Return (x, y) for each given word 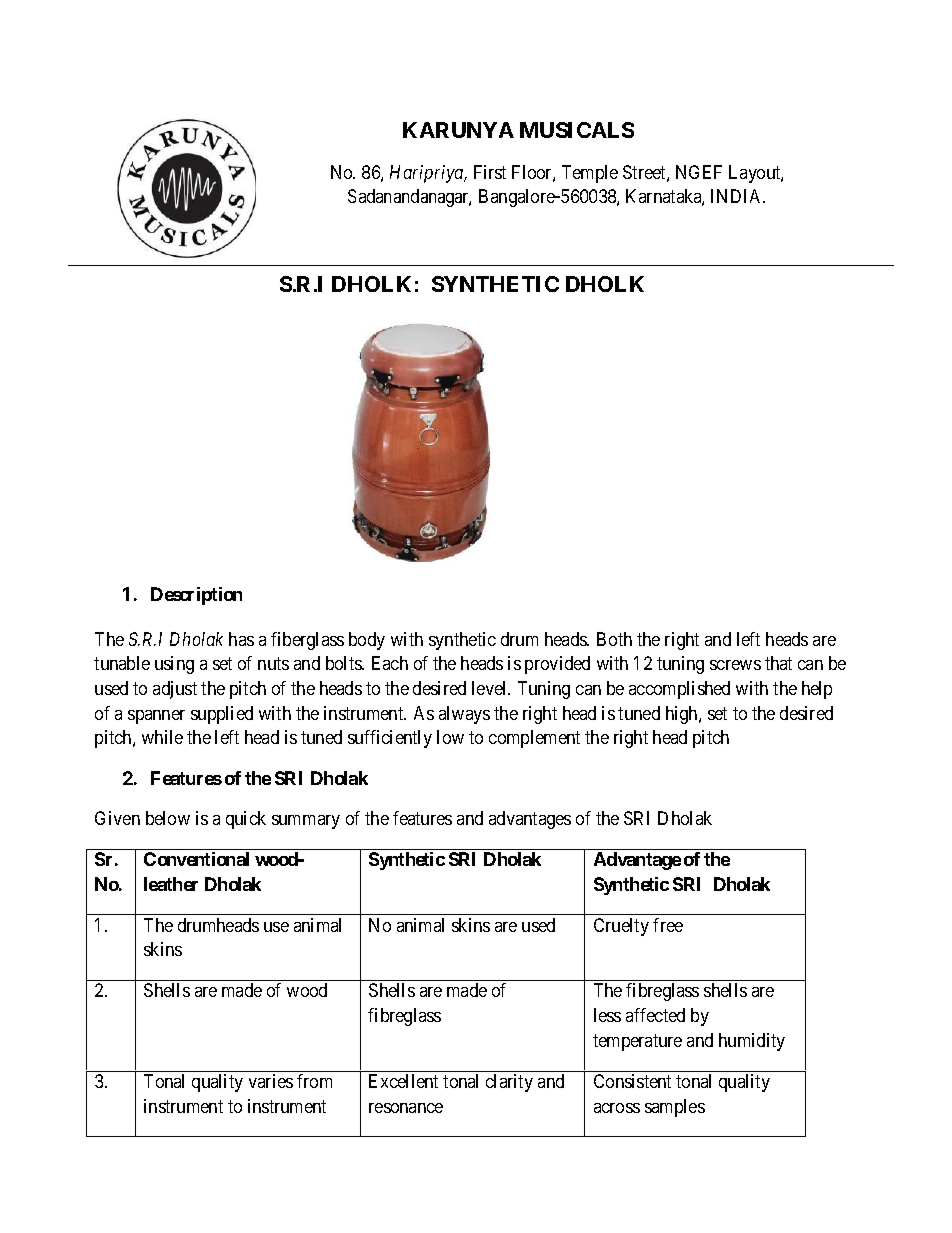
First (490, 172)
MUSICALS (577, 130)
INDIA (738, 196)
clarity (509, 1083)
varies (271, 1081)
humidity (752, 1042)
